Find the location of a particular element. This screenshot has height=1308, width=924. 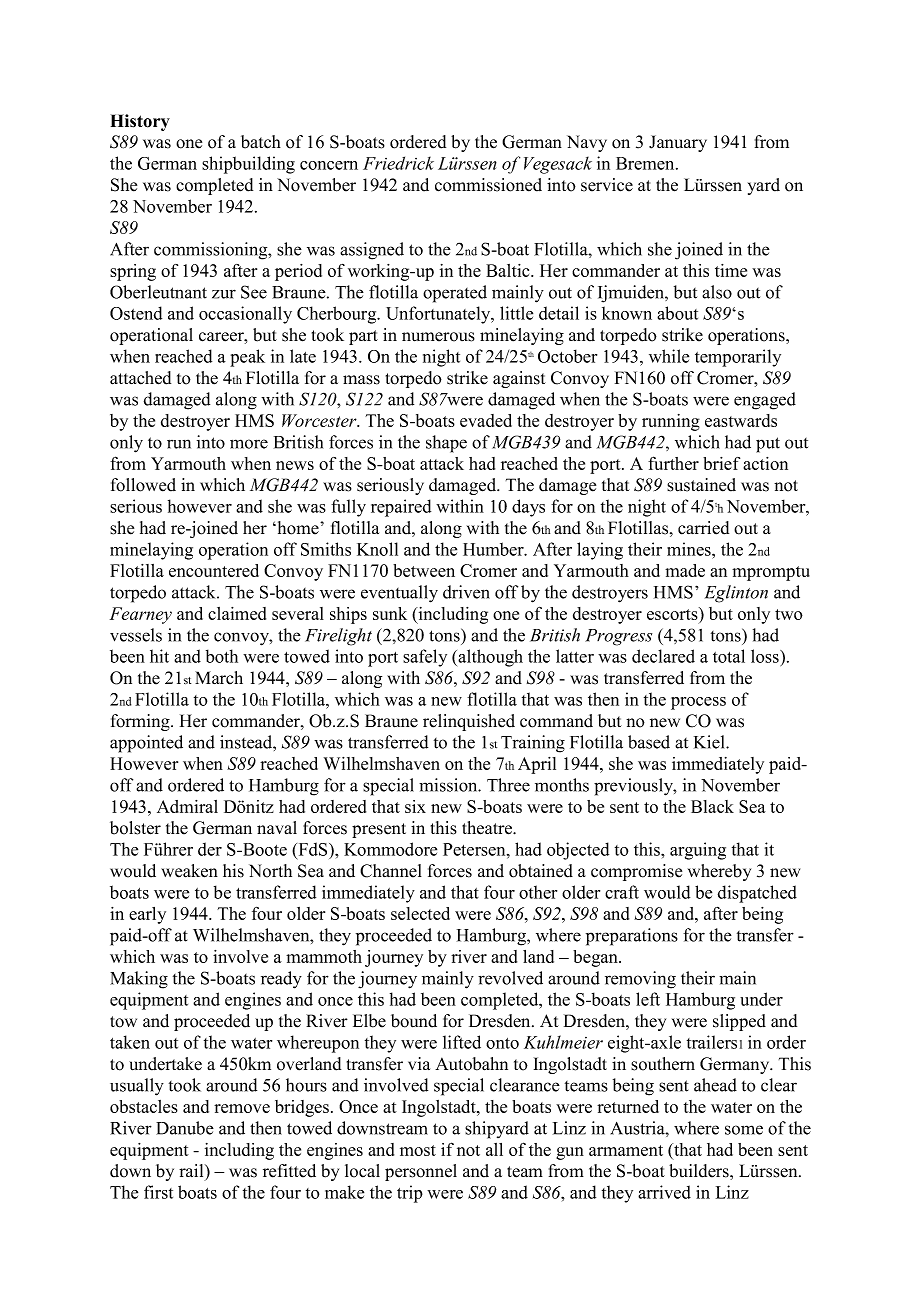

followed is located at coordinates (143, 485).
